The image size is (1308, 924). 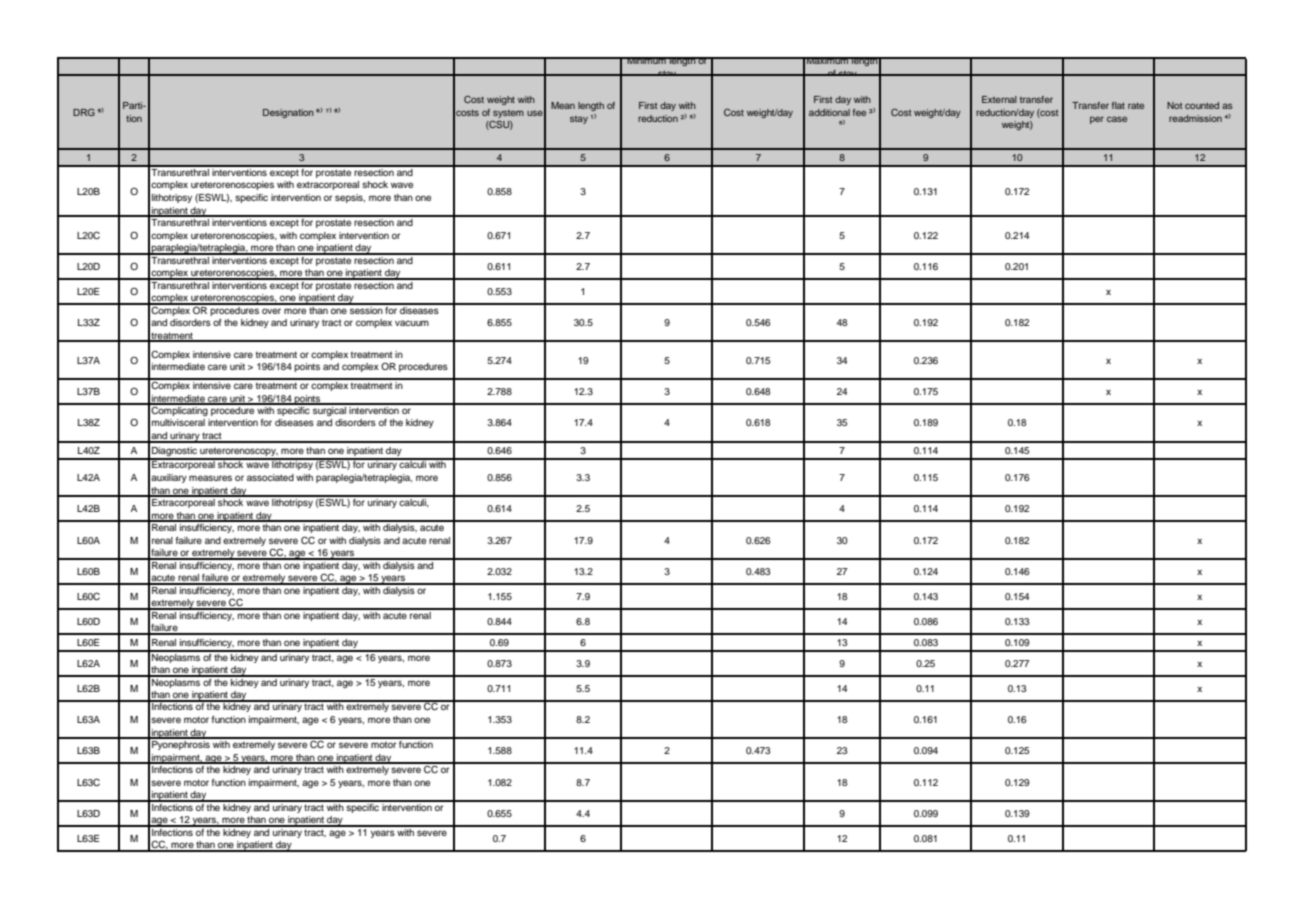 What do you see at coordinates (859, 112) in the page?
I see `fee` at bounding box center [859, 112].
